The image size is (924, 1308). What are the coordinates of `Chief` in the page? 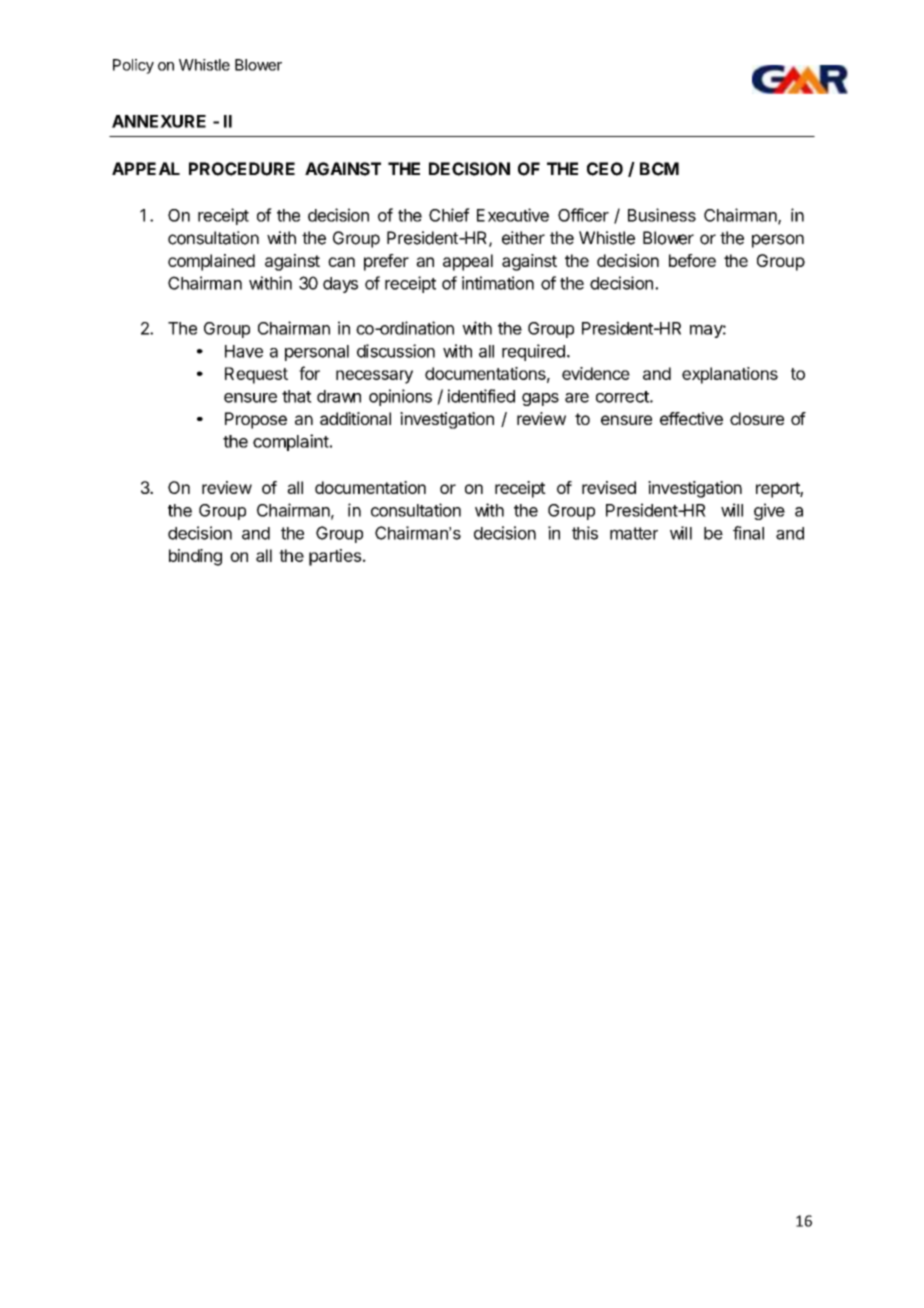 It's located at (449, 215).
